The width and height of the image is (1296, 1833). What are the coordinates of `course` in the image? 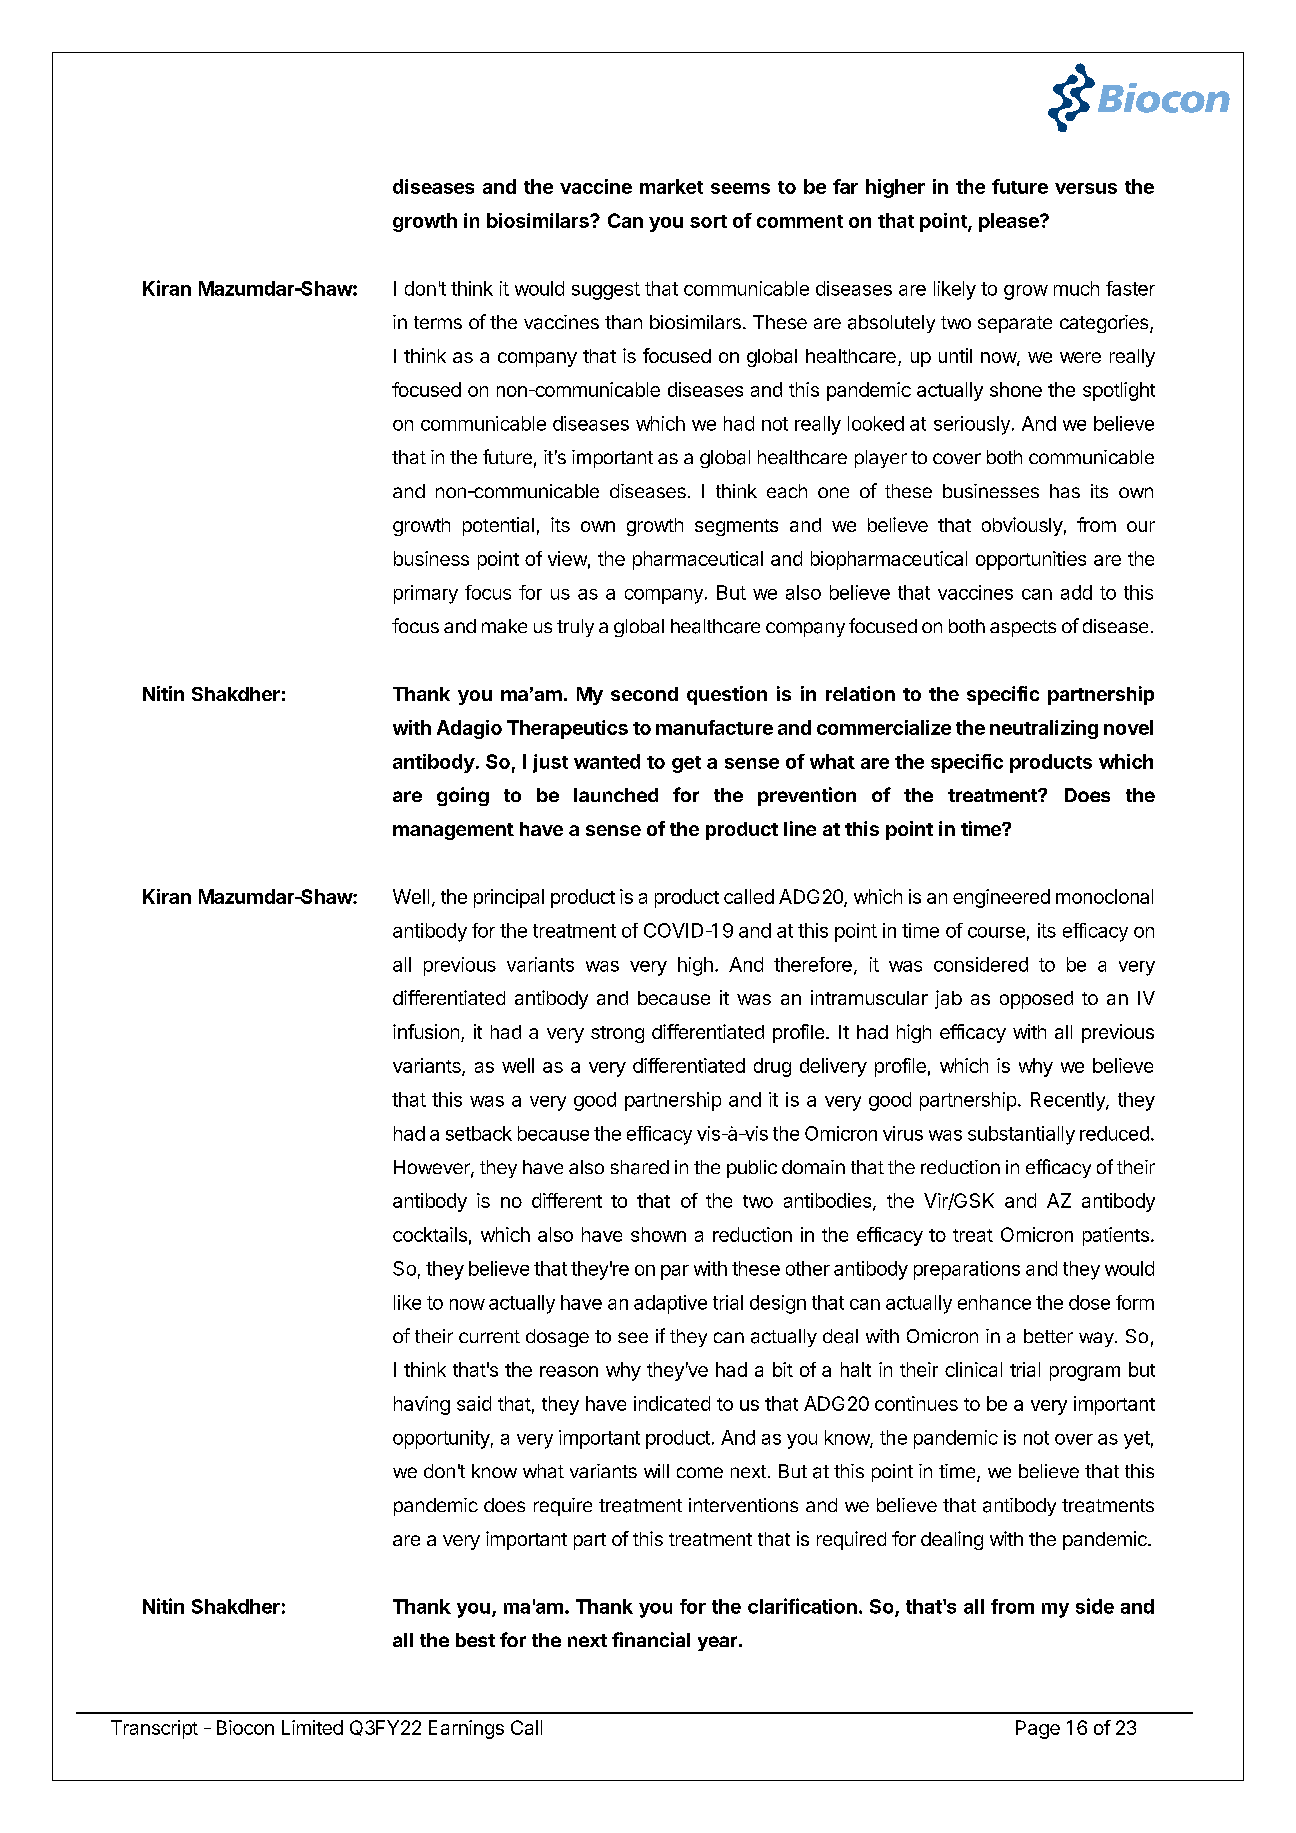 It's located at (996, 932).
